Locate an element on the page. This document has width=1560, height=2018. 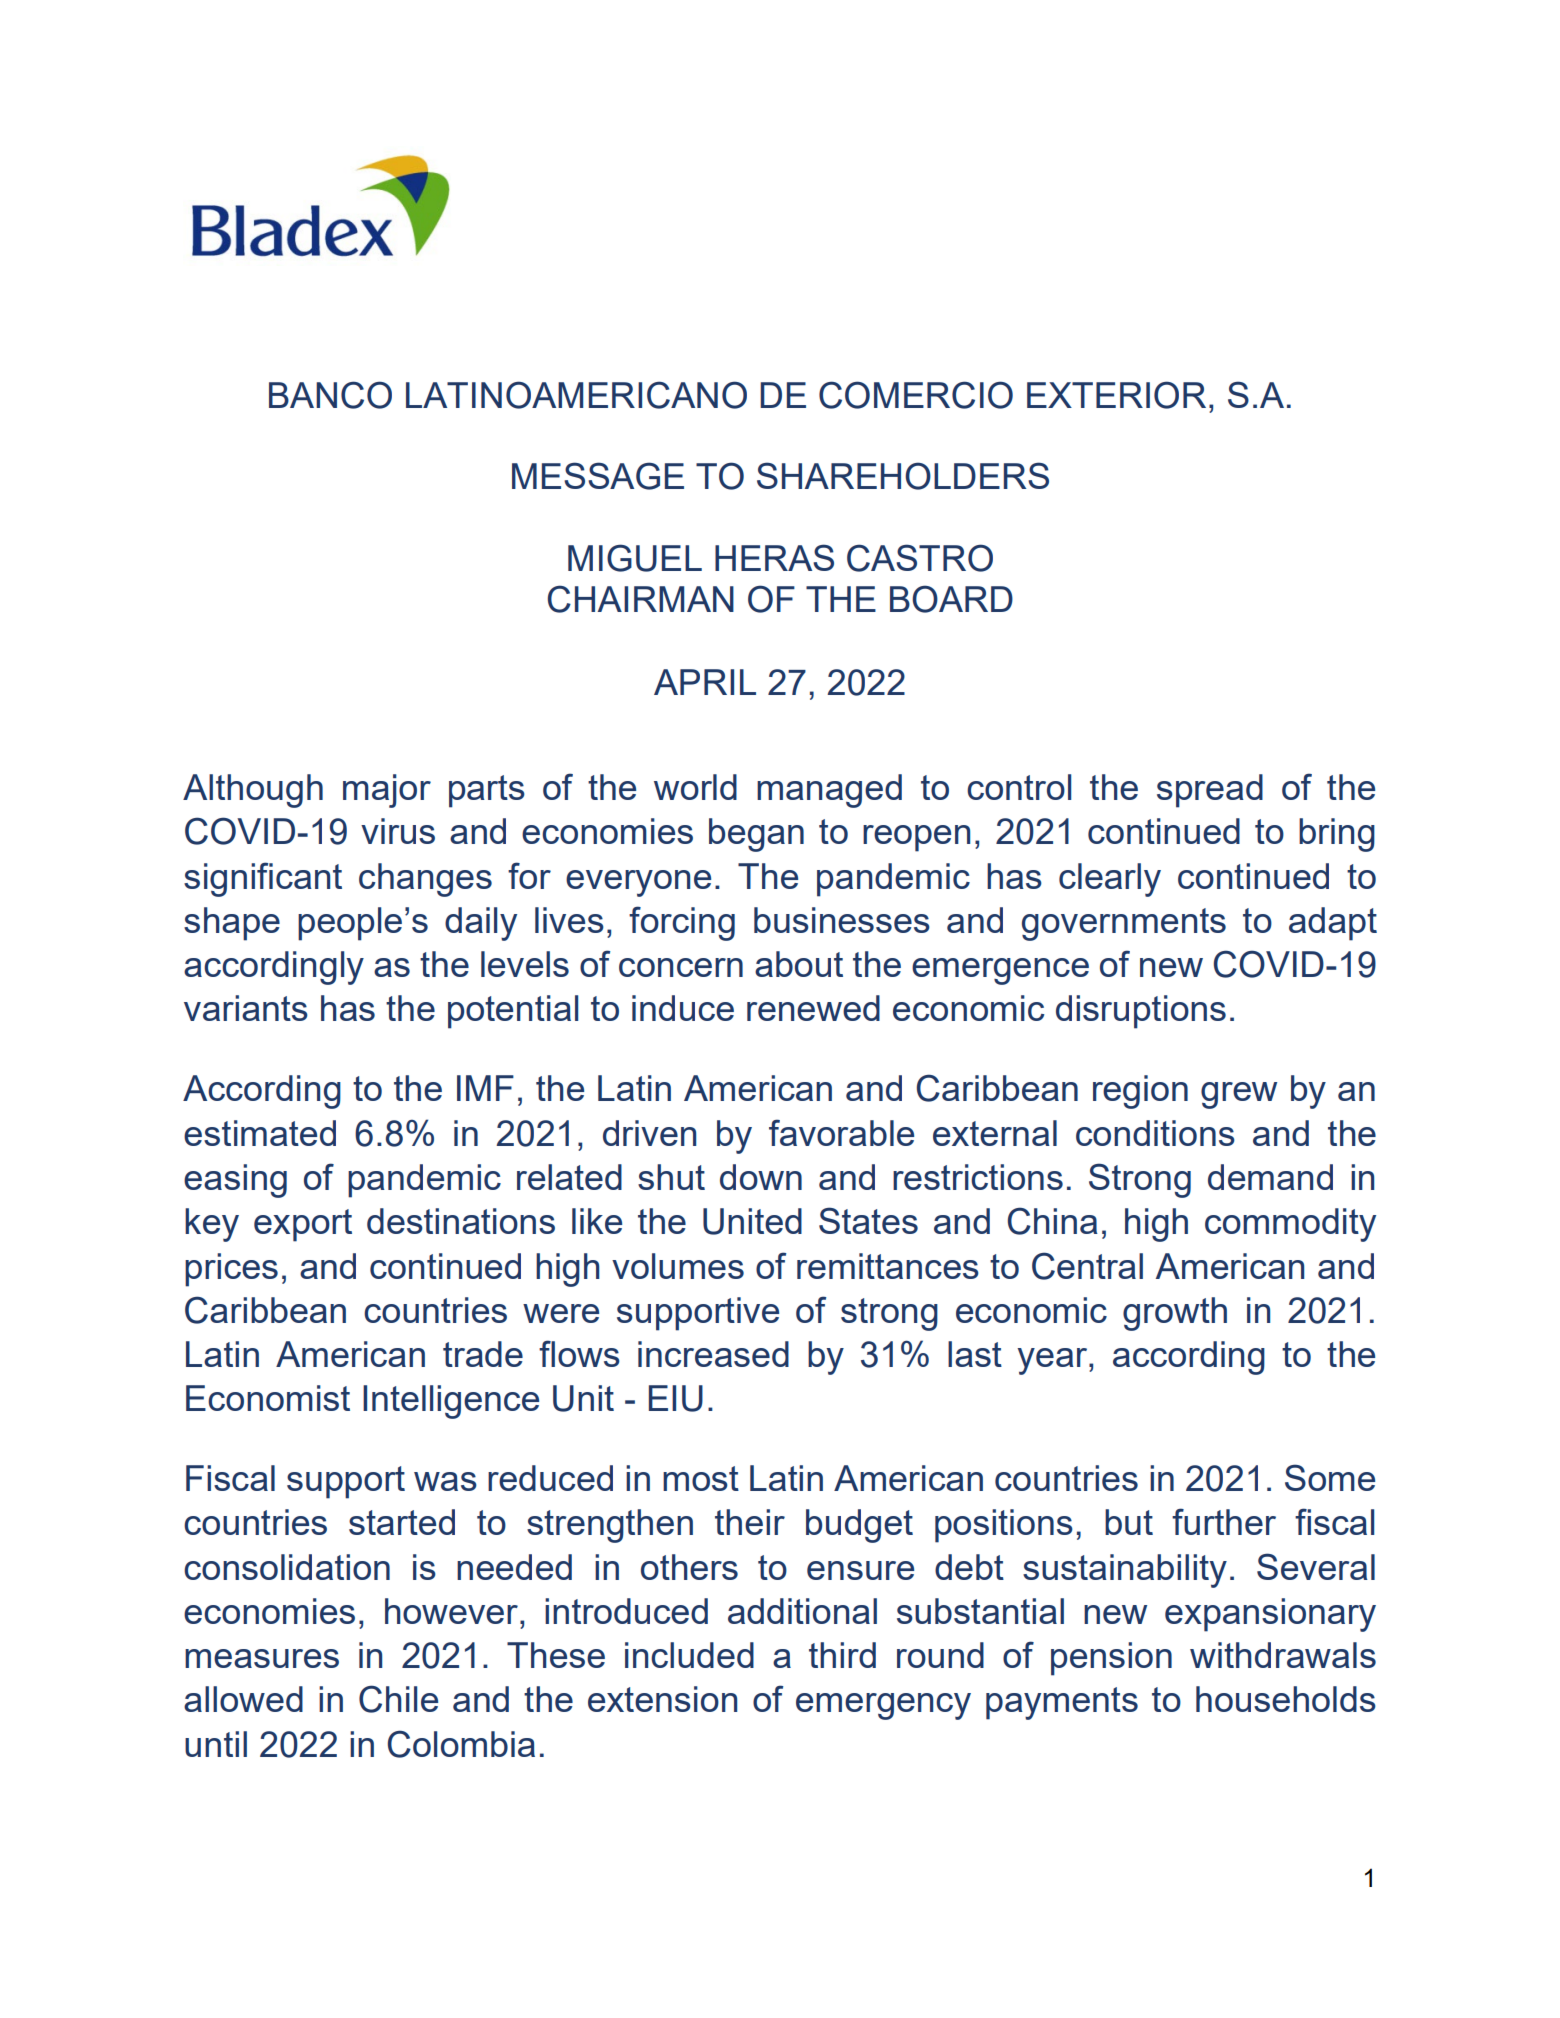
SHAREHOLDERS is located at coordinates (903, 476).
